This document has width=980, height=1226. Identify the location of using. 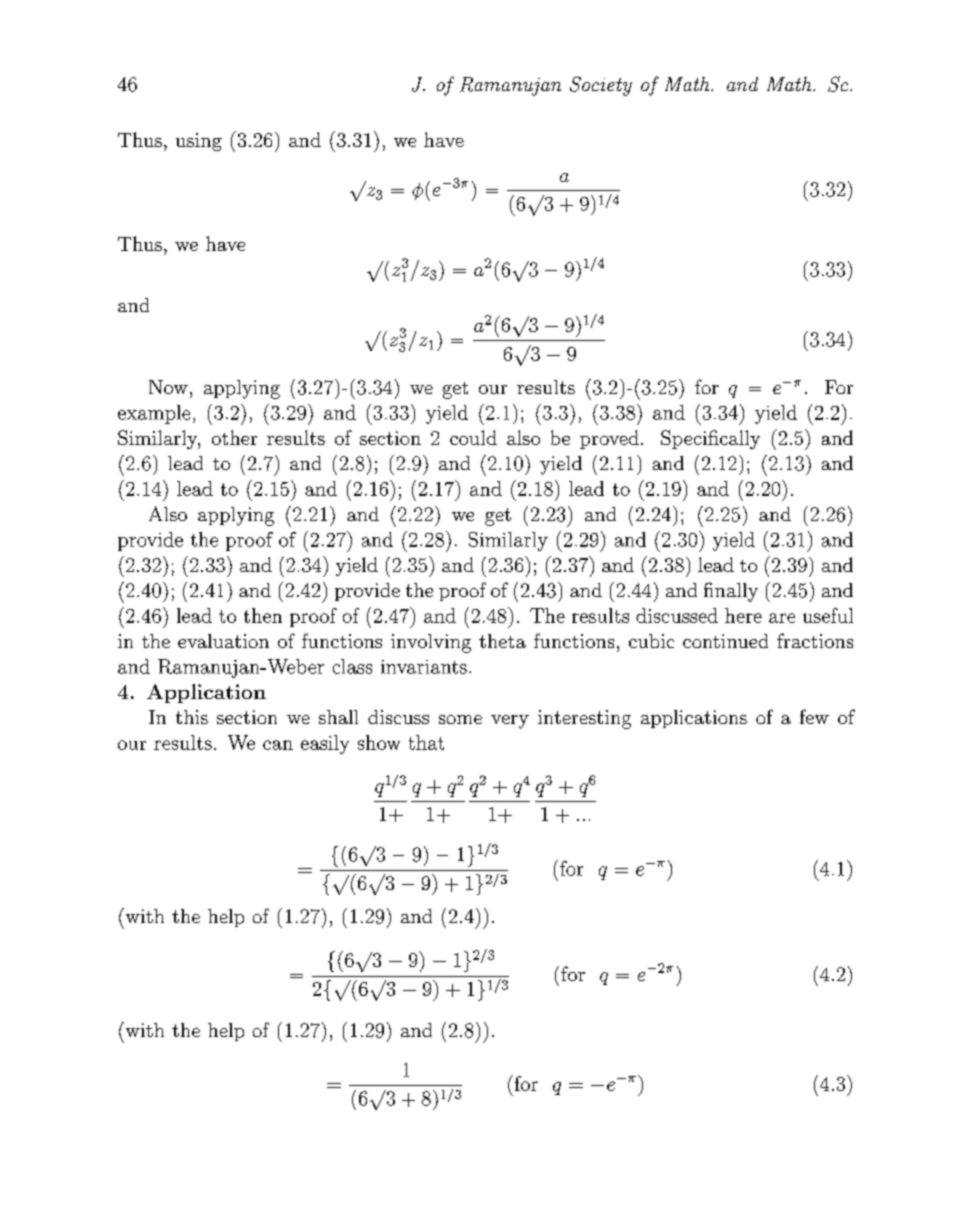
(199, 142).
